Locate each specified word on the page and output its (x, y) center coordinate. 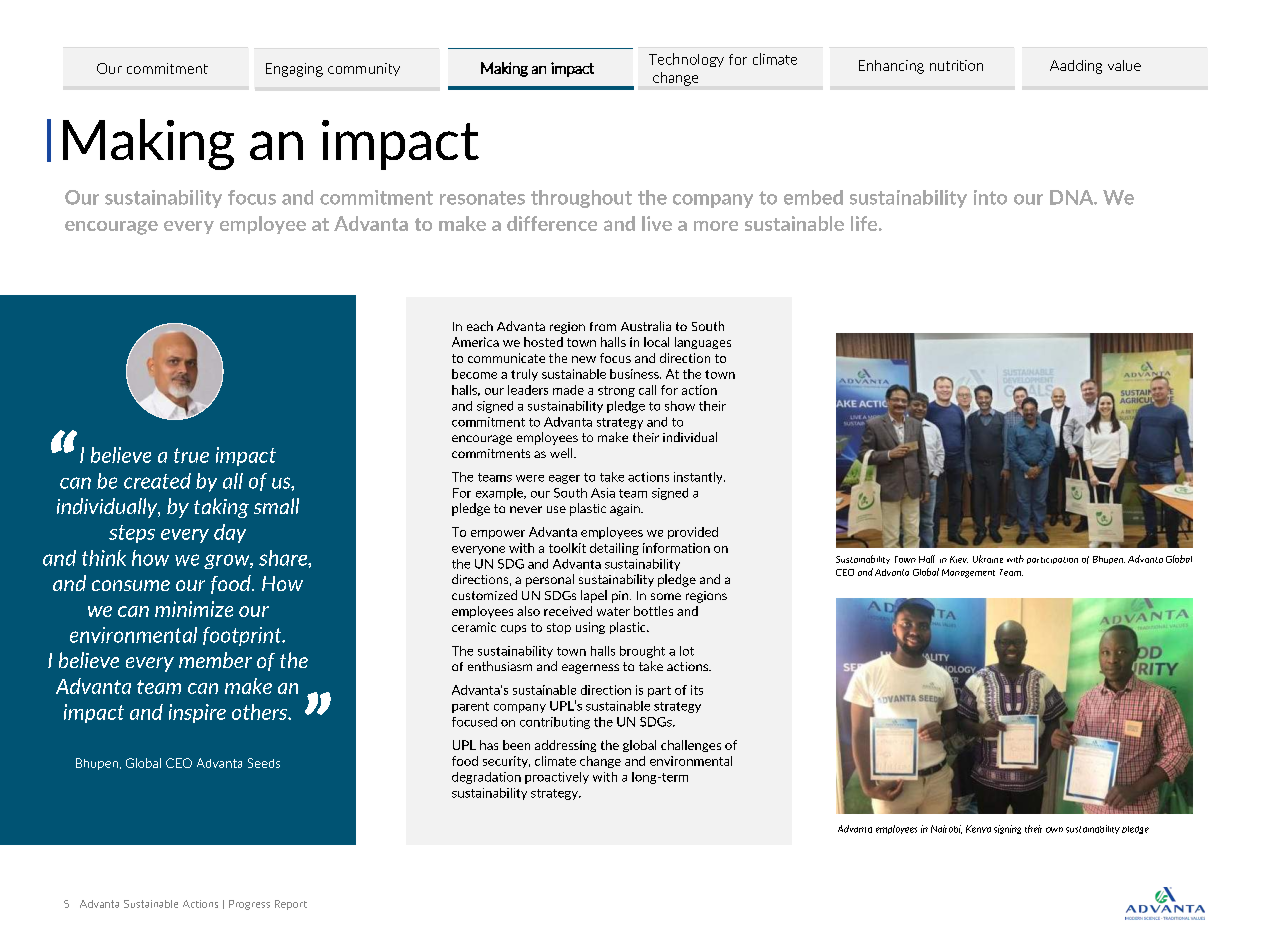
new (584, 359)
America (475, 342)
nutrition (956, 65)
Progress (249, 905)
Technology (686, 60)
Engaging (294, 70)
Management (968, 573)
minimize (194, 609)
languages (703, 343)
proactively (557, 778)
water (613, 611)
